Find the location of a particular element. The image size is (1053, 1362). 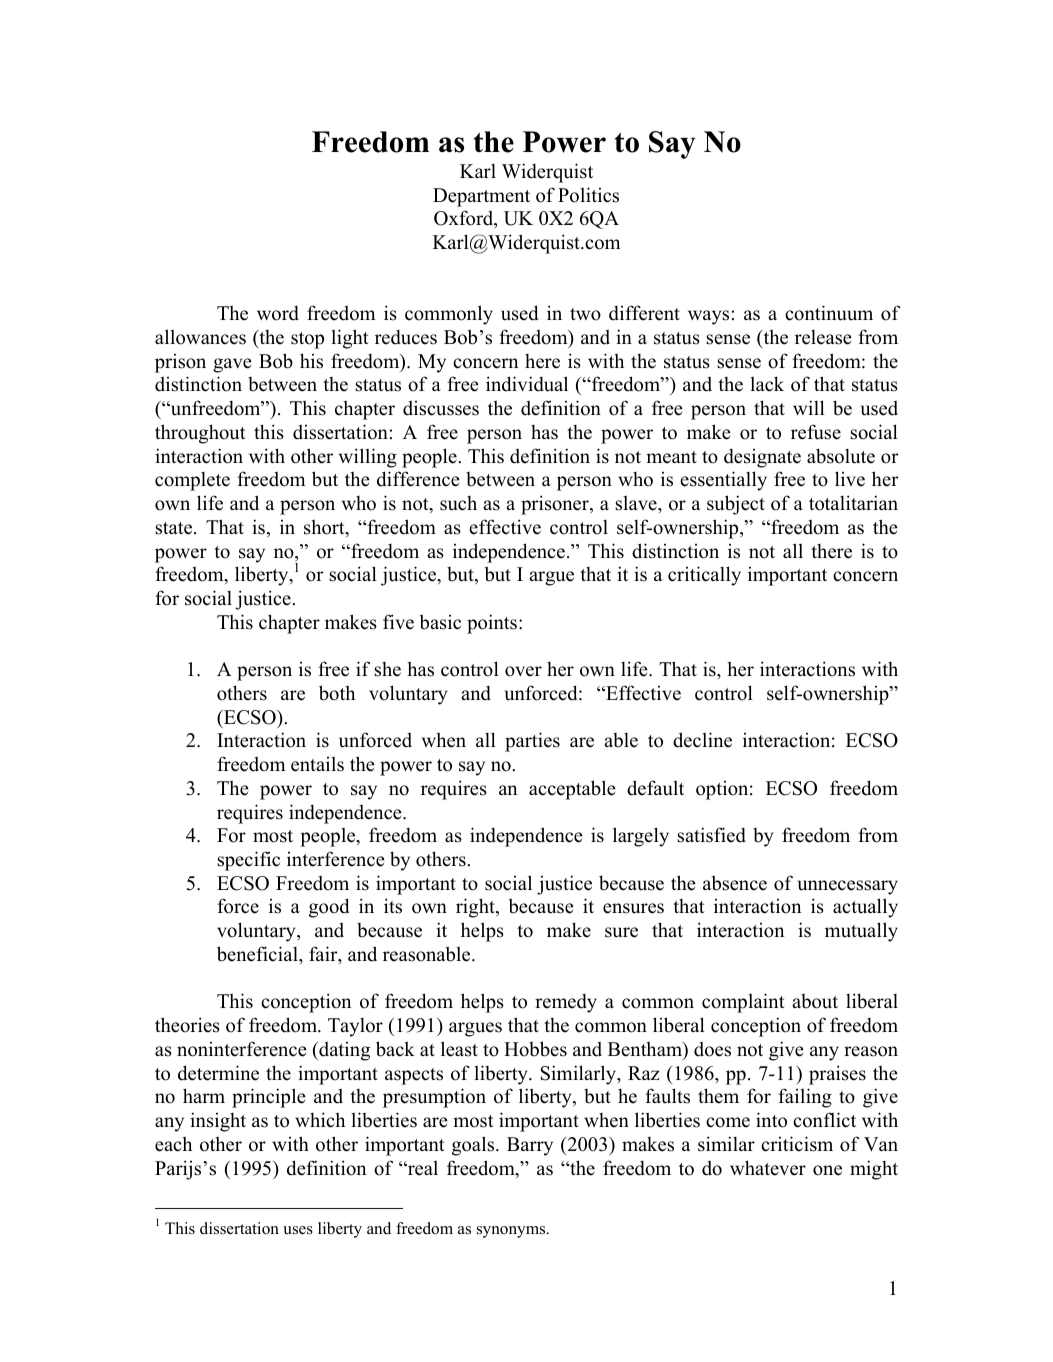

word is located at coordinates (278, 313).
